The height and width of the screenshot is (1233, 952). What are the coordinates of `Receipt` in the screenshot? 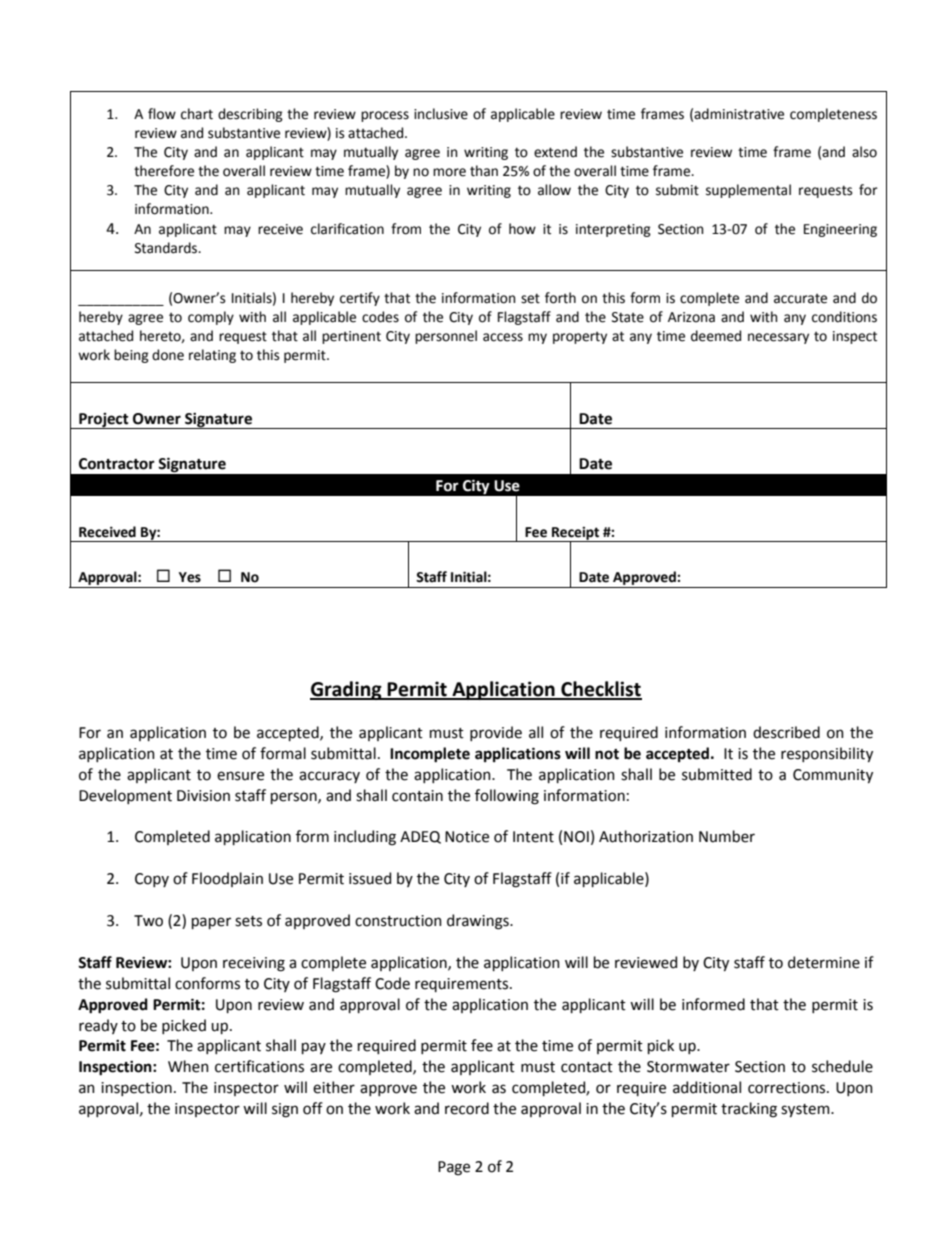 It's located at (576, 534).
